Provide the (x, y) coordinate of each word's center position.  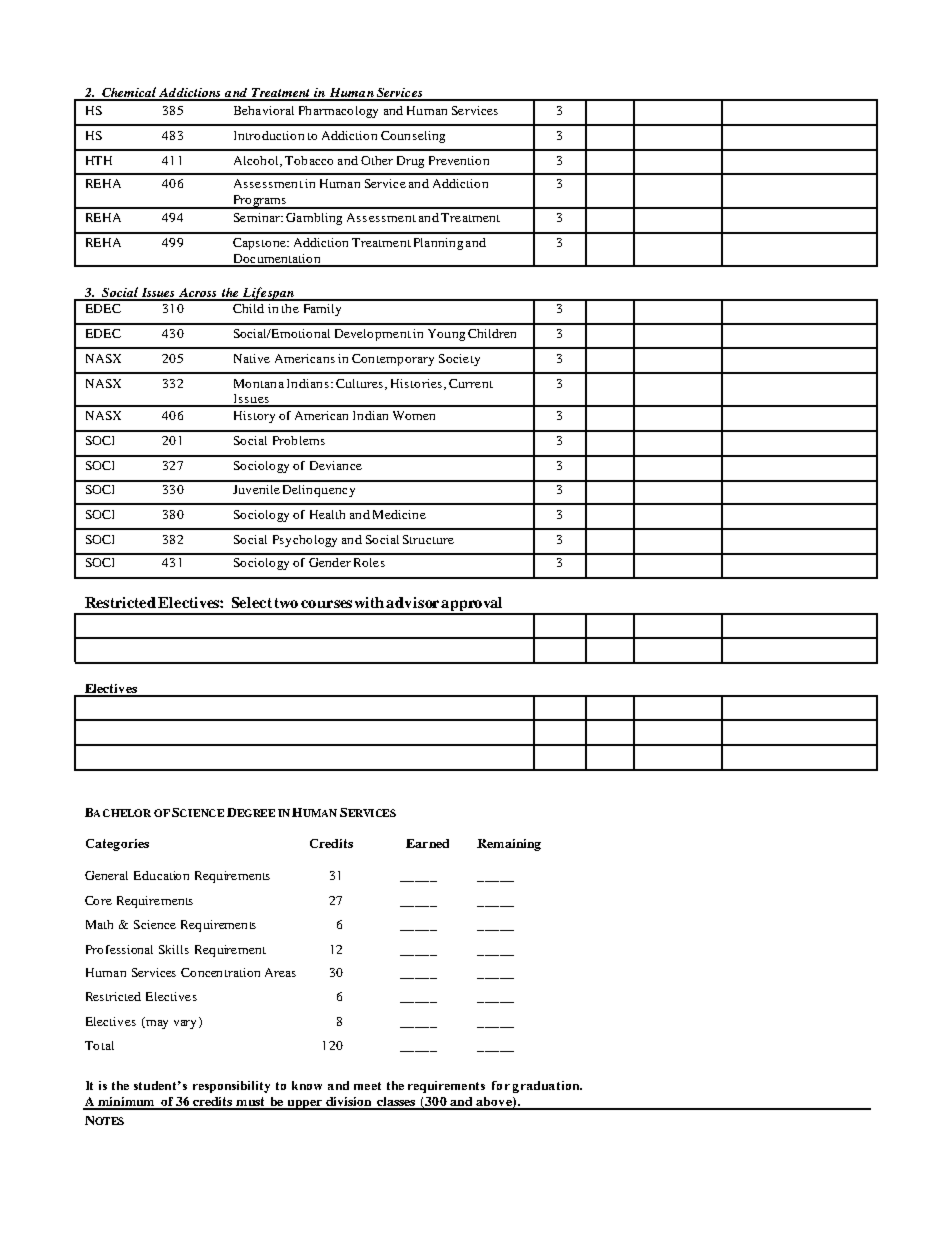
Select (252, 602)
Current (471, 383)
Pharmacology (338, 112)
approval (472, 605)
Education (161, 875)
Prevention (459, 160)
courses (326, 604)
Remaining (509, 845)
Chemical (129, 93)
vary (185, 1024)
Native (252, 358)
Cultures (361, 384)
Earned (427, 843)
